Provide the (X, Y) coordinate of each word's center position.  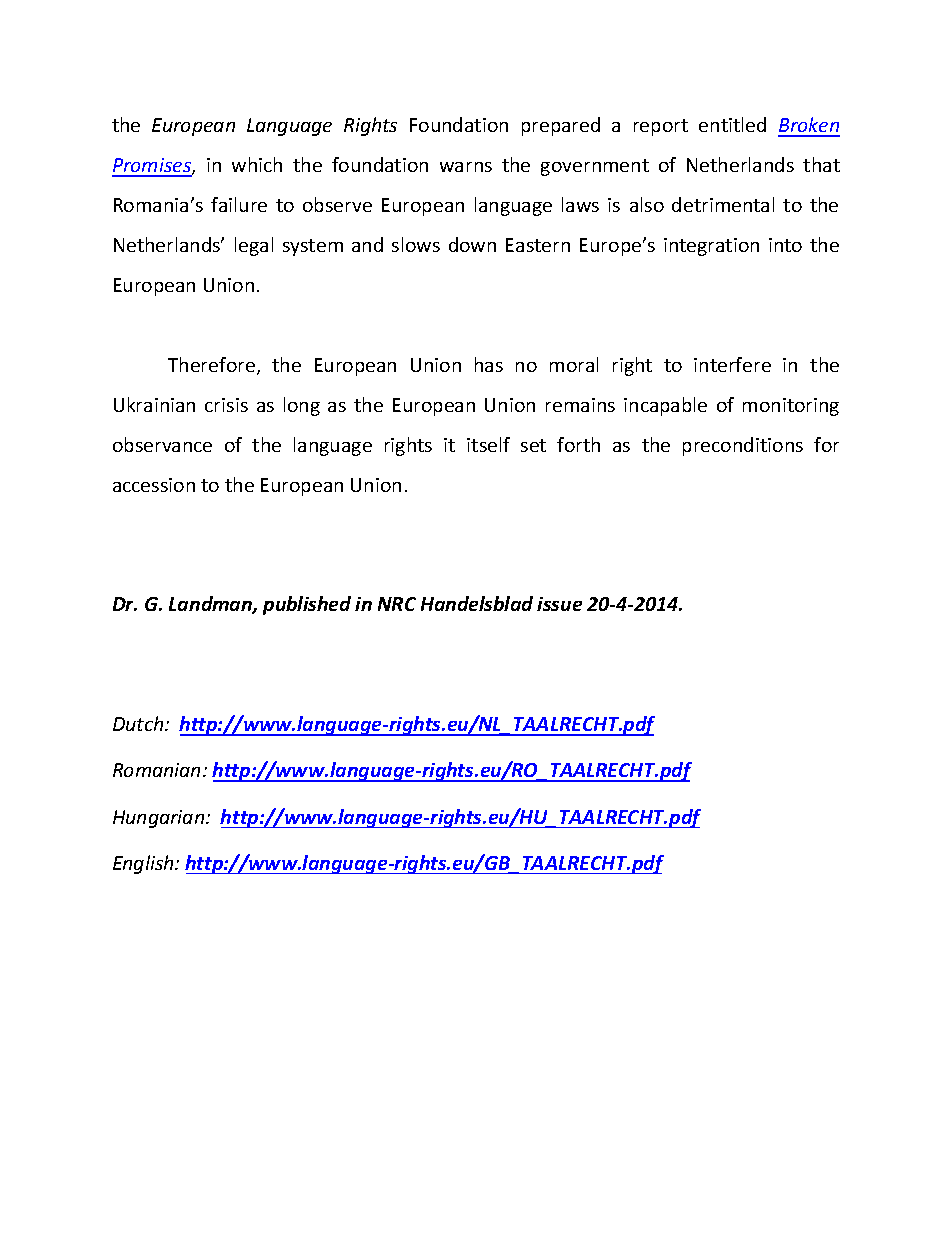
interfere (732, 364)
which (257, 164)
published (307, 605)
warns (466, 167)
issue (559, 604)
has (489, 364)
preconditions (743, 446)
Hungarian (160, 819)
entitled (732, 124)
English (144, 864)
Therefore (213, 366)
